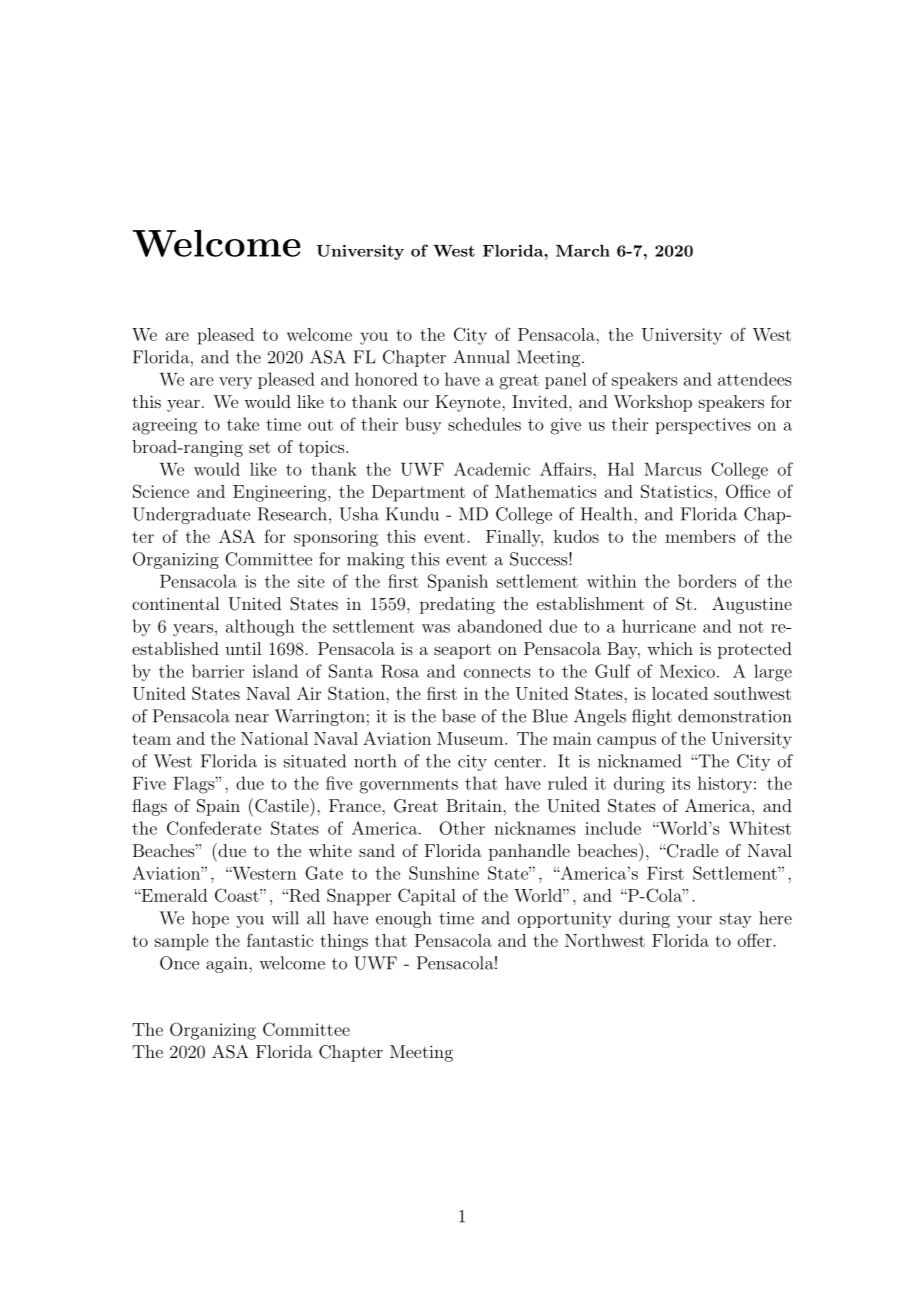 This page has width=924, height=1308. What do you see at coordinates (694, 922) in the page?
I see `your` at bounding box center [694, 922].
